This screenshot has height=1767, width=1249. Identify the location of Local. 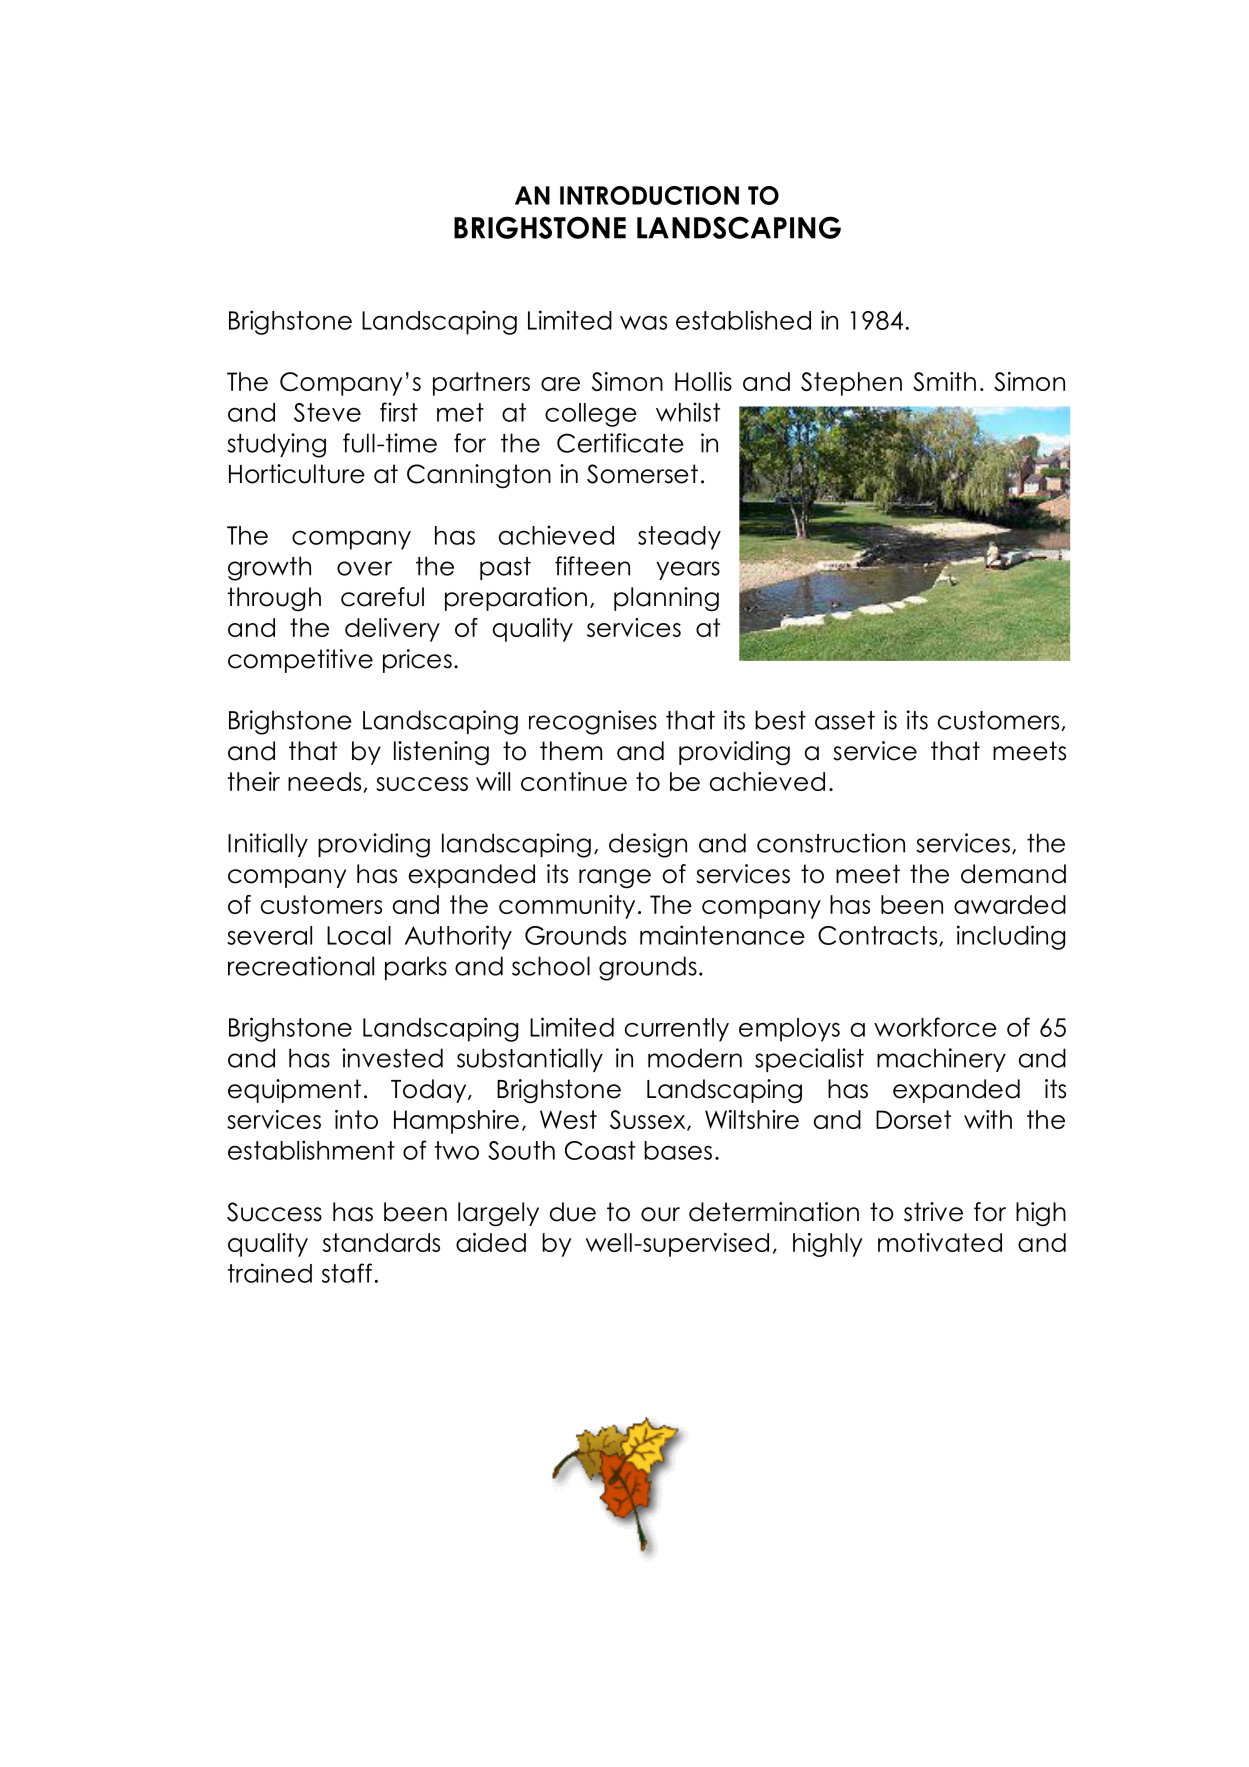
(359, 935).
